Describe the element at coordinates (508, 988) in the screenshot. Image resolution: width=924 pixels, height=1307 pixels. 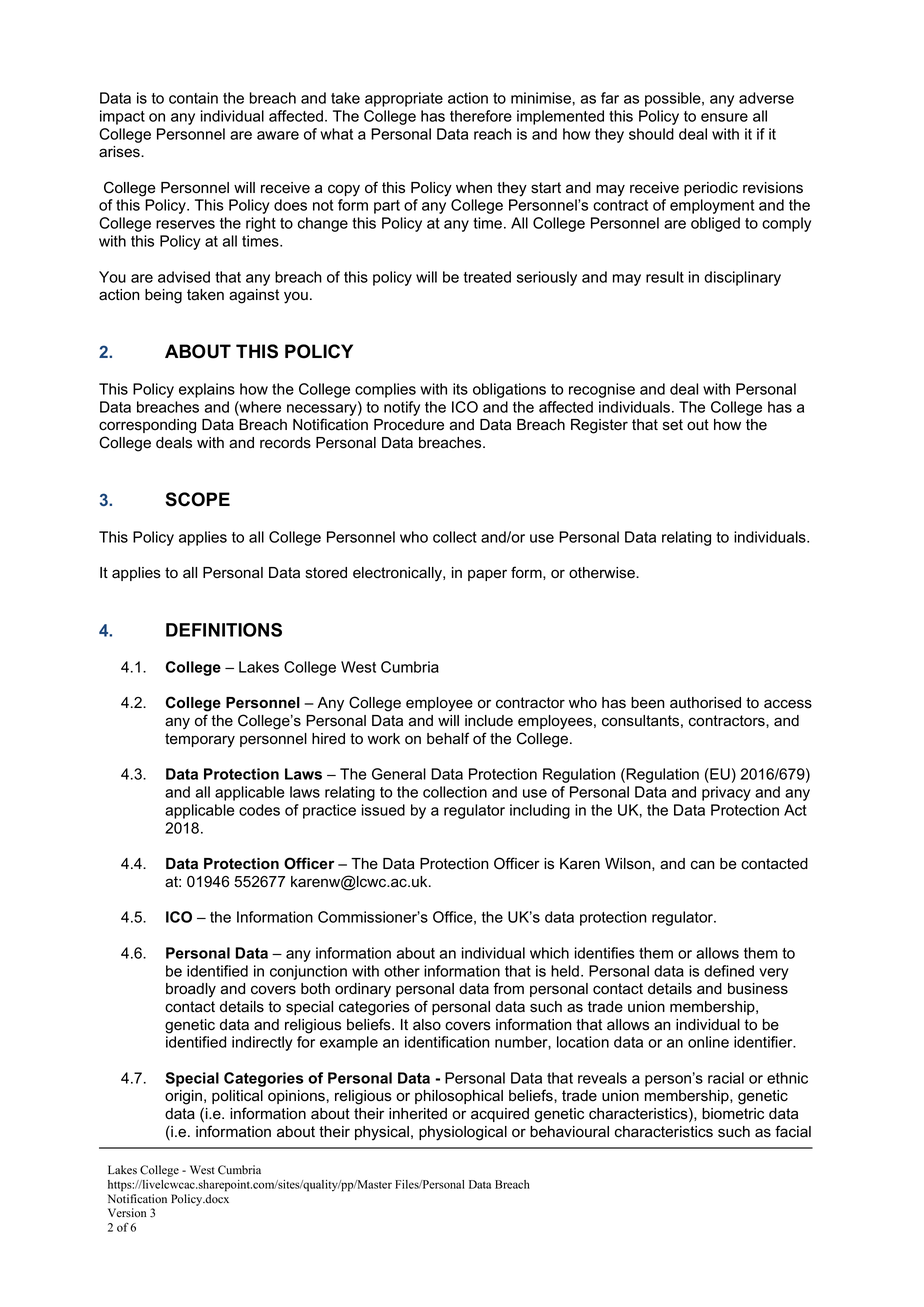
I see `from` at that location.
